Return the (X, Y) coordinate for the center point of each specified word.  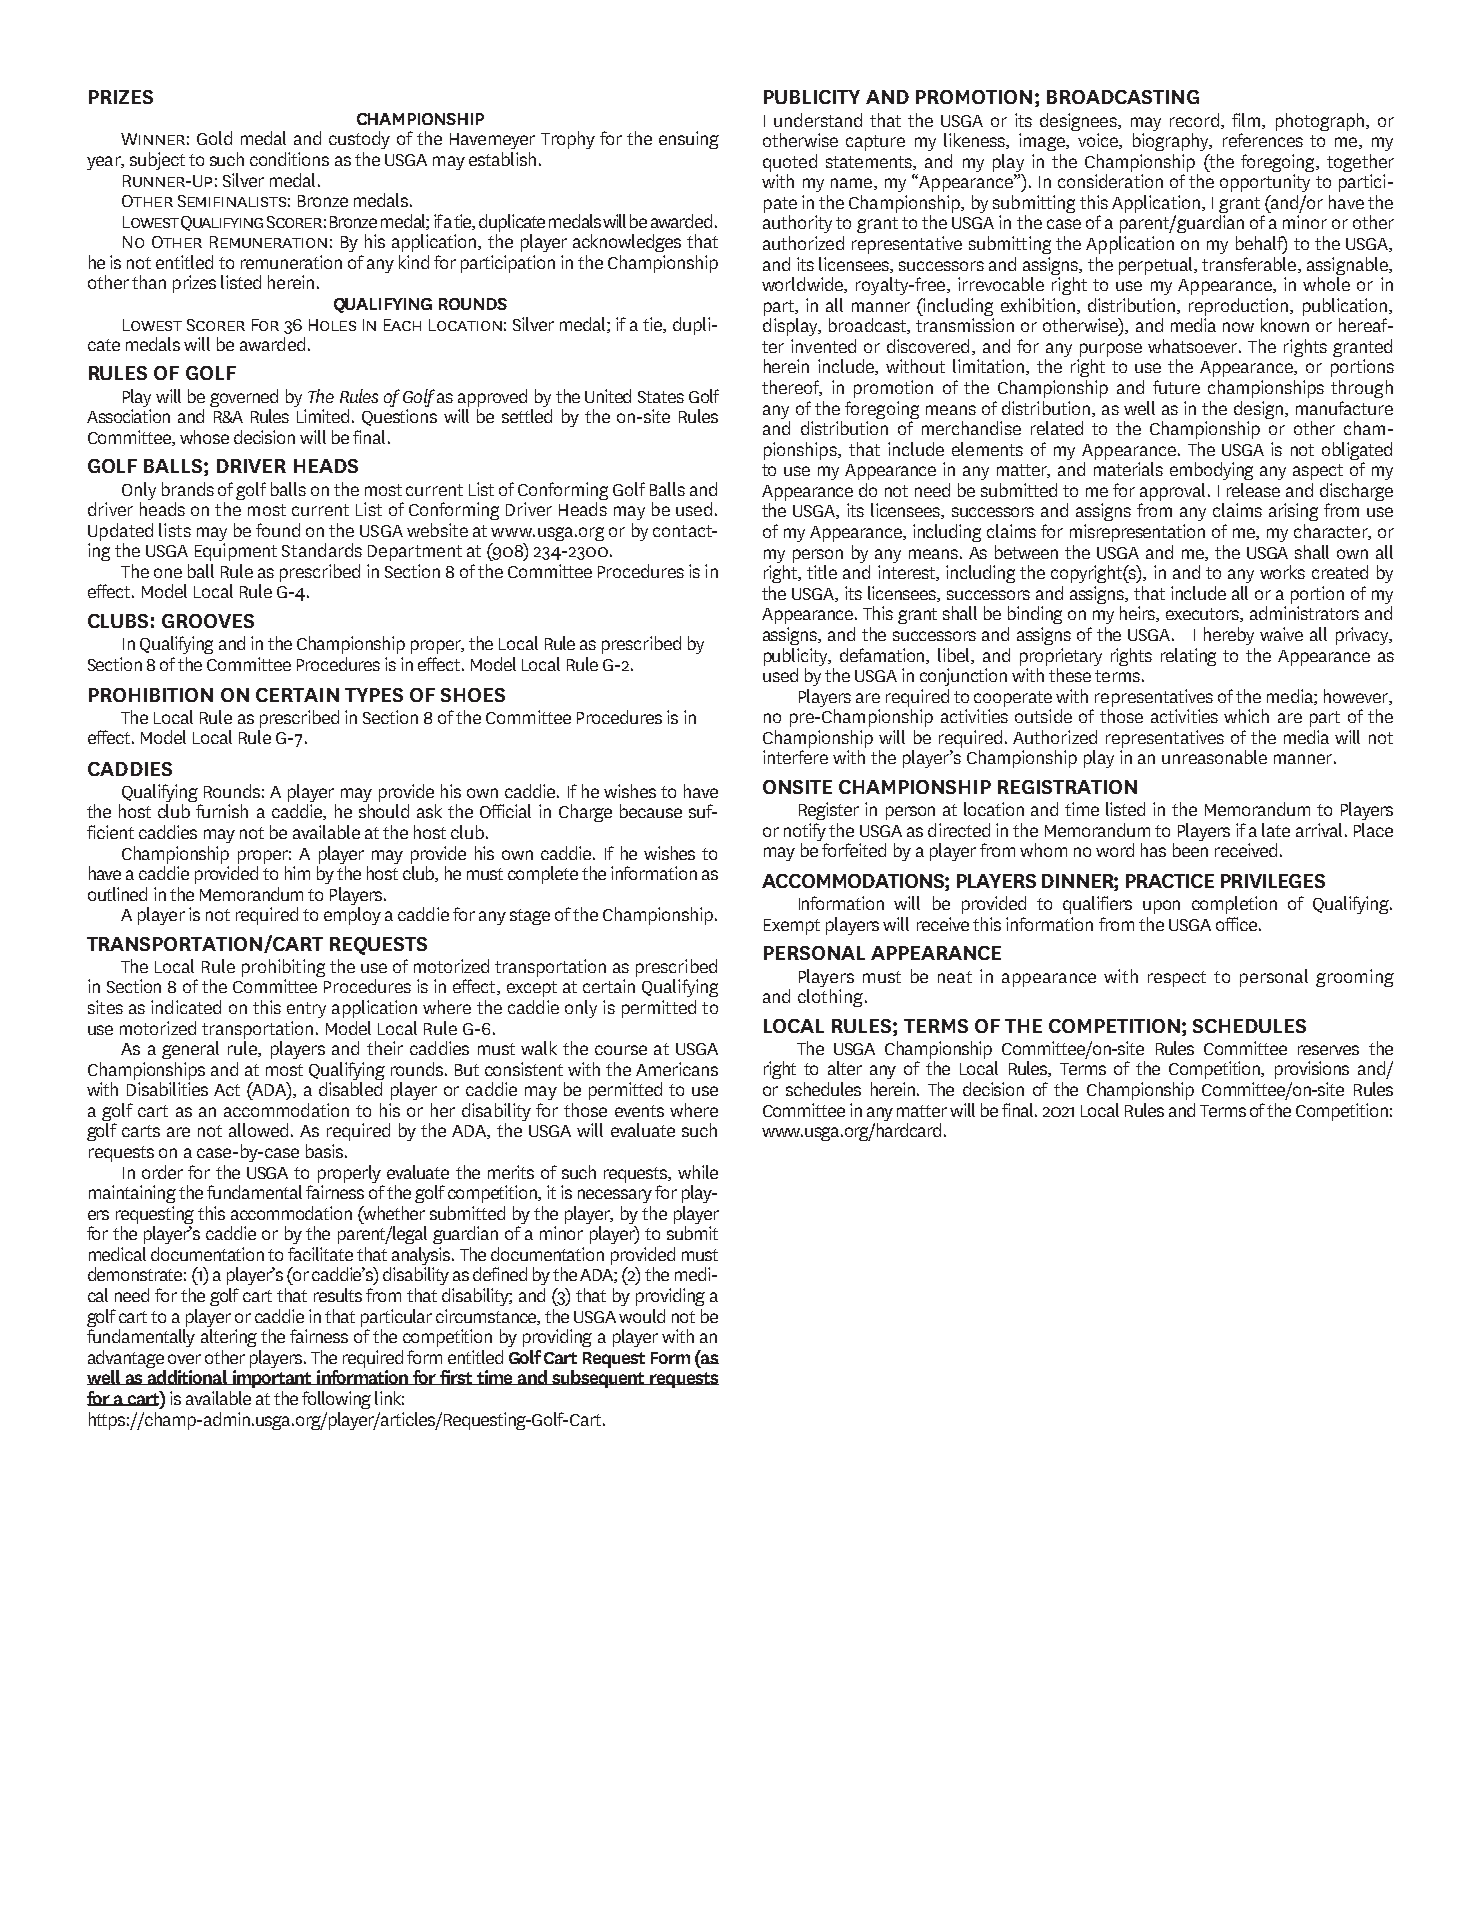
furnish (222, 811)
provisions (1312, 1070)
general (190, 1050)
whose (204, 437)
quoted (790, 163)
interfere (795, 757)
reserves (1328, 1050)
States (661, 397)
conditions (289, 159)
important (272, 1379)
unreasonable (1214, 757)
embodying (1211, 471)
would (642, 1316)
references (1263, 140)
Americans (677, 1069)
